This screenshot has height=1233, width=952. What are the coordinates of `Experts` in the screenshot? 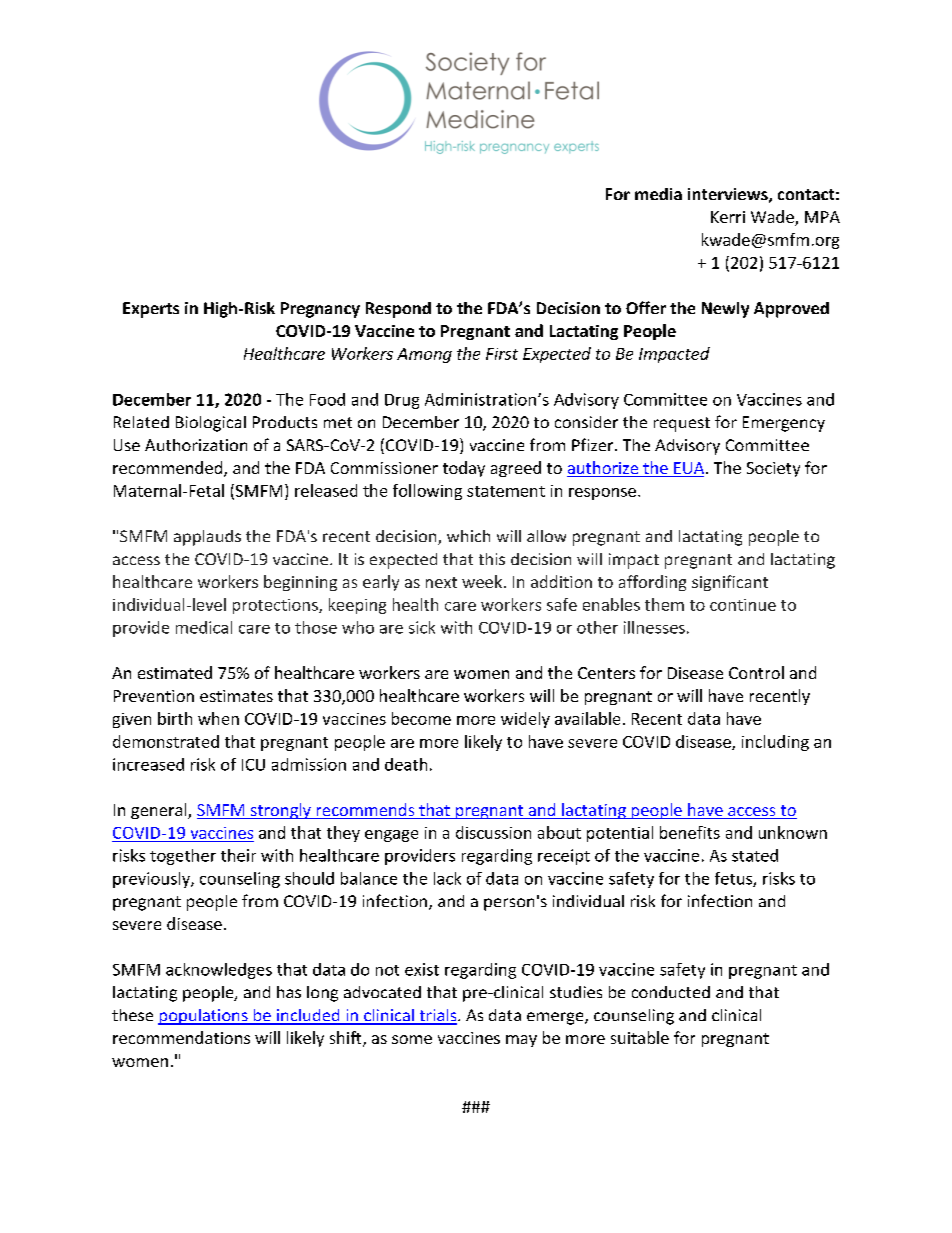 It's located at (151, 310).
